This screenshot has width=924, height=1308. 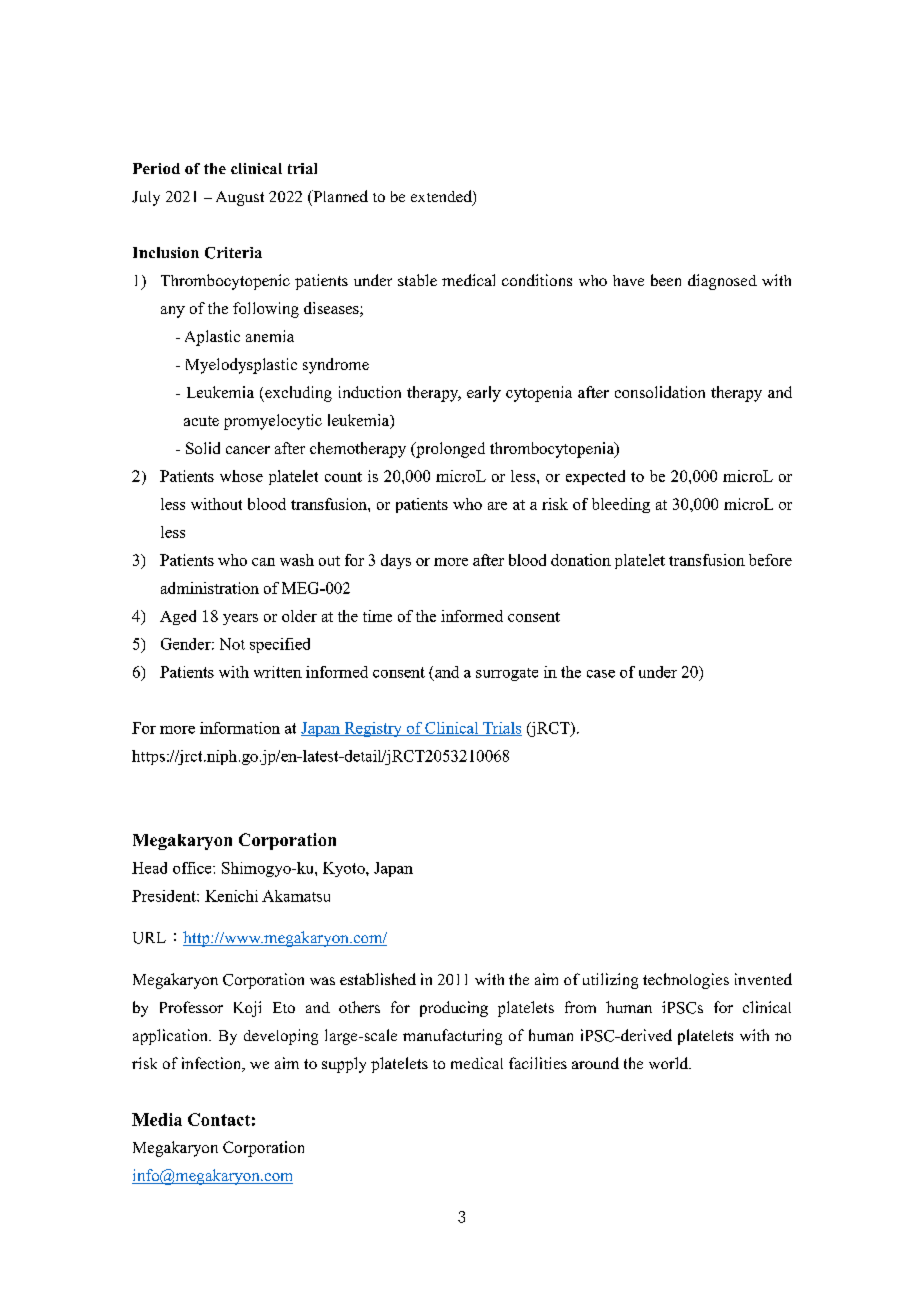 I want to click on extended, so click(x=442, y=197).
